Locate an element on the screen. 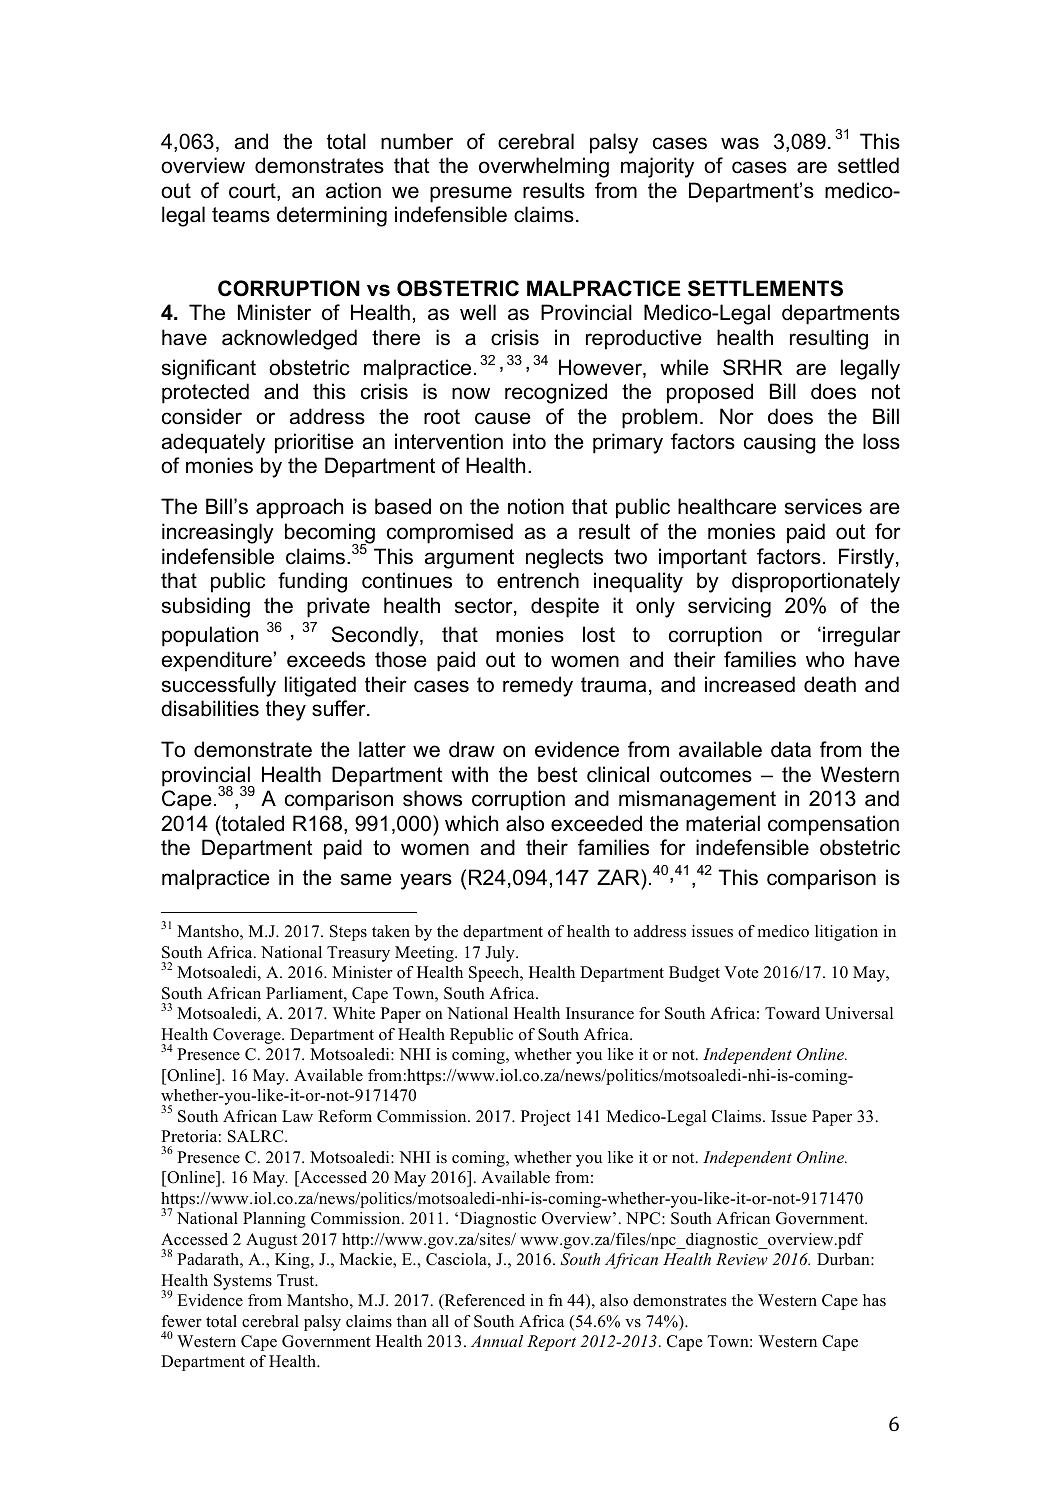 Image resolution: width=1059 pixels, height=1499 pixels. was is located at coordinates (740, 143).
